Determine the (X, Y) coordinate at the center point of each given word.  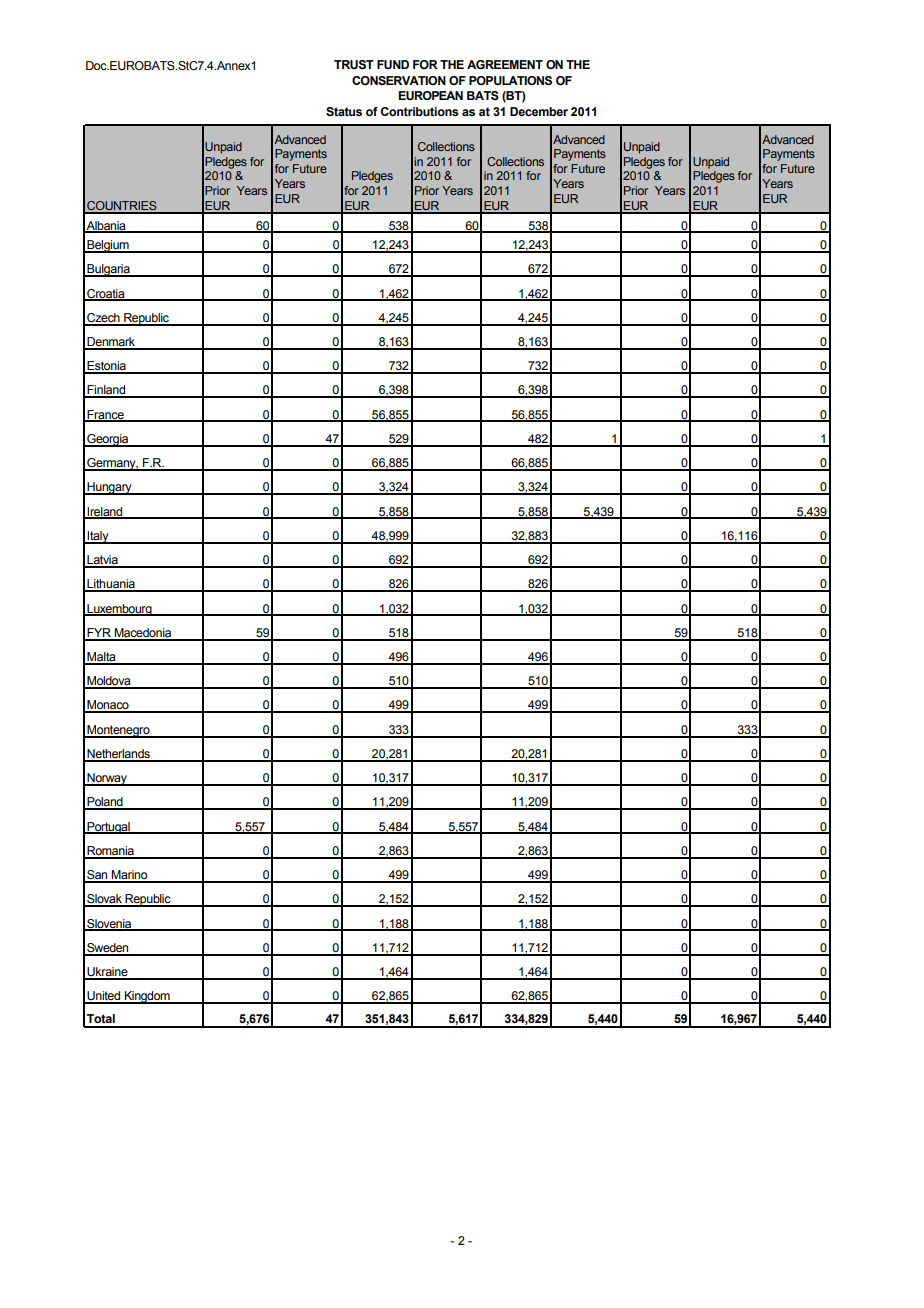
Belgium (108, 246)
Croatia (106, 294)
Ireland (105, 512)
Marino (130, 876)
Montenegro (118, 731)
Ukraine (107, 973)
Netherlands (118, 755)
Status (344, 111)
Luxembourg (119, 610)
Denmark (111, 343)
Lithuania (111, 585)
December (539, 111)
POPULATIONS (510, 81)
